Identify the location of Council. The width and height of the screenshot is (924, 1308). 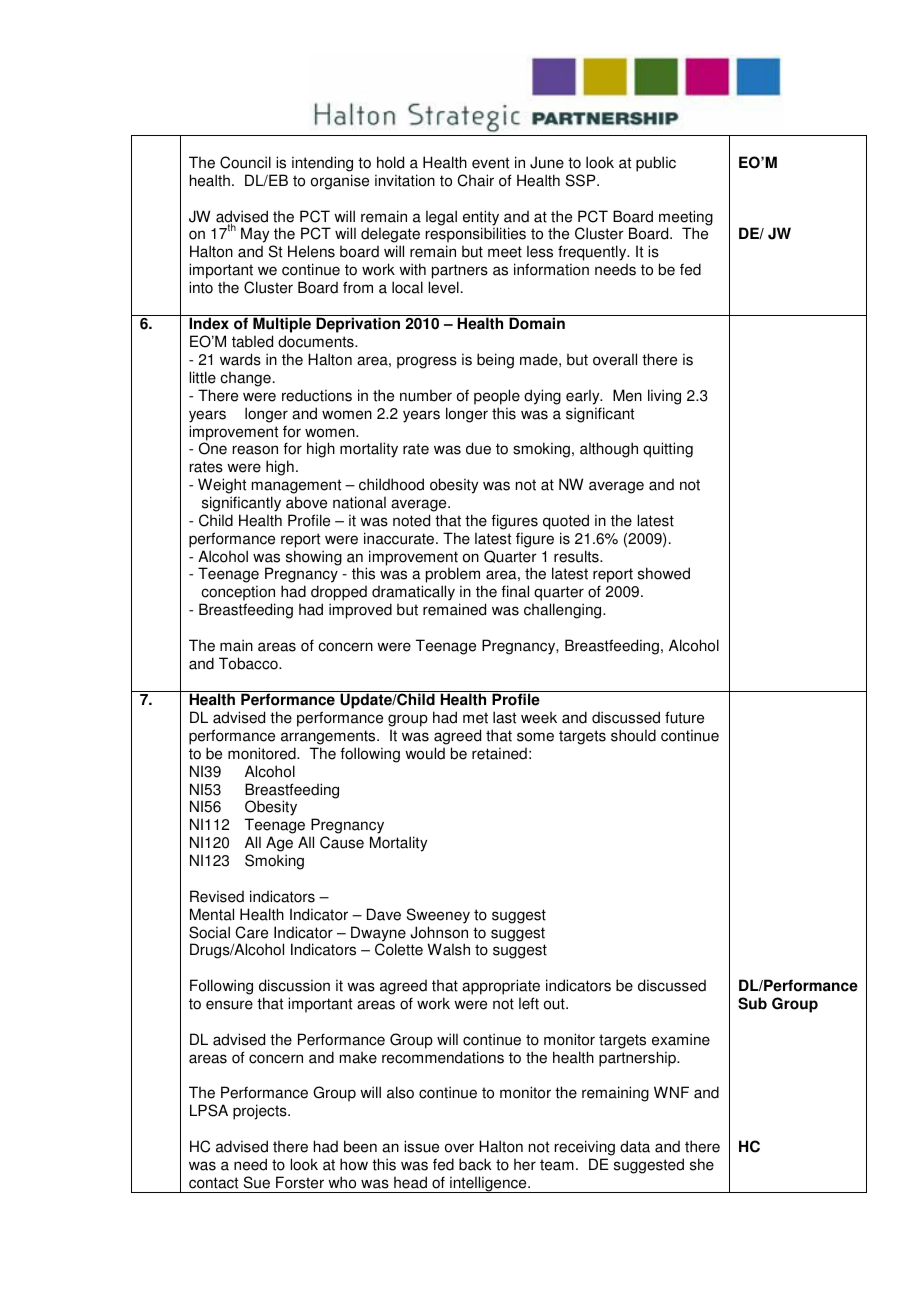
(245, 162).
